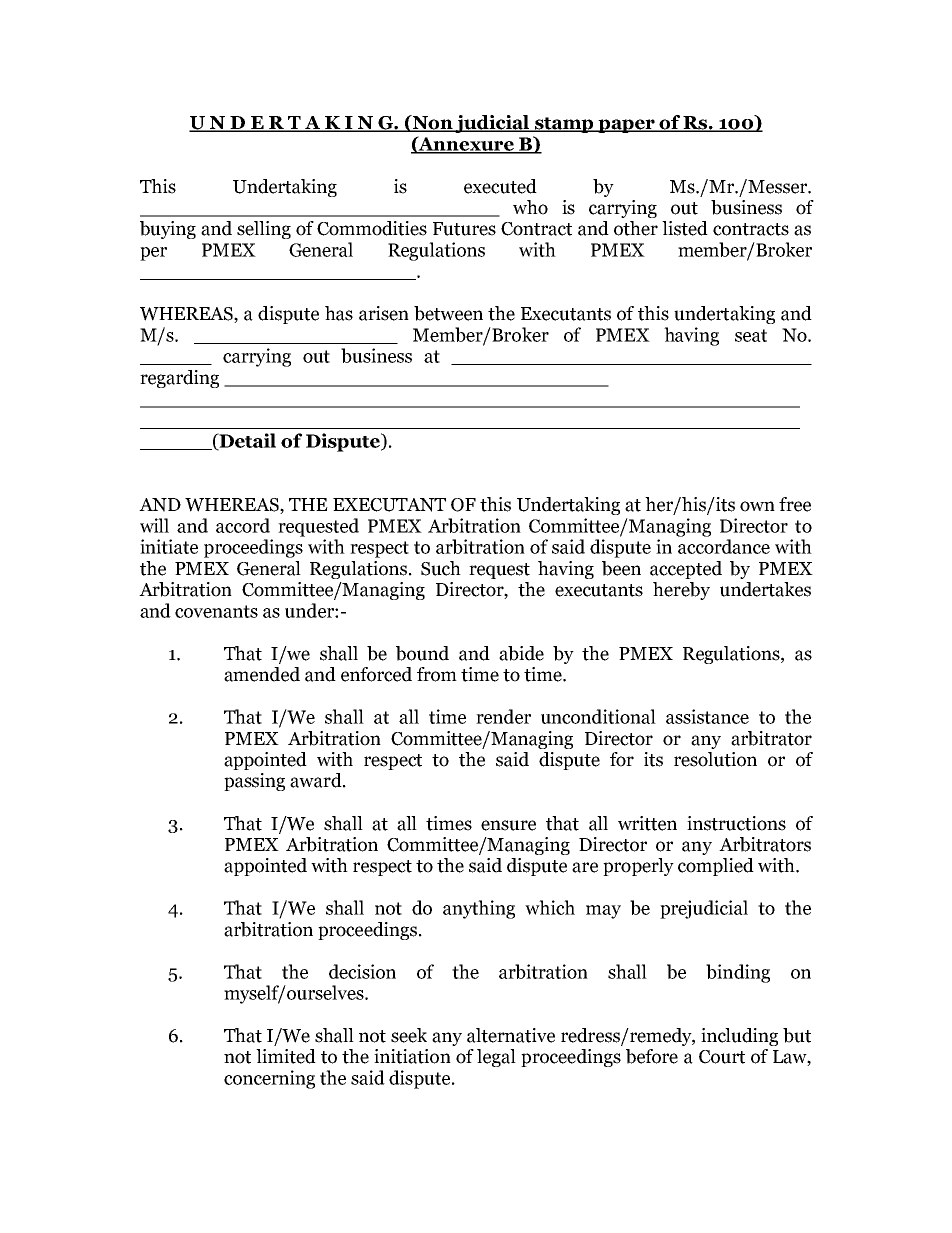 This screenshot has width=952, height=1233. I want to click on covenants, so click(216, 611).
